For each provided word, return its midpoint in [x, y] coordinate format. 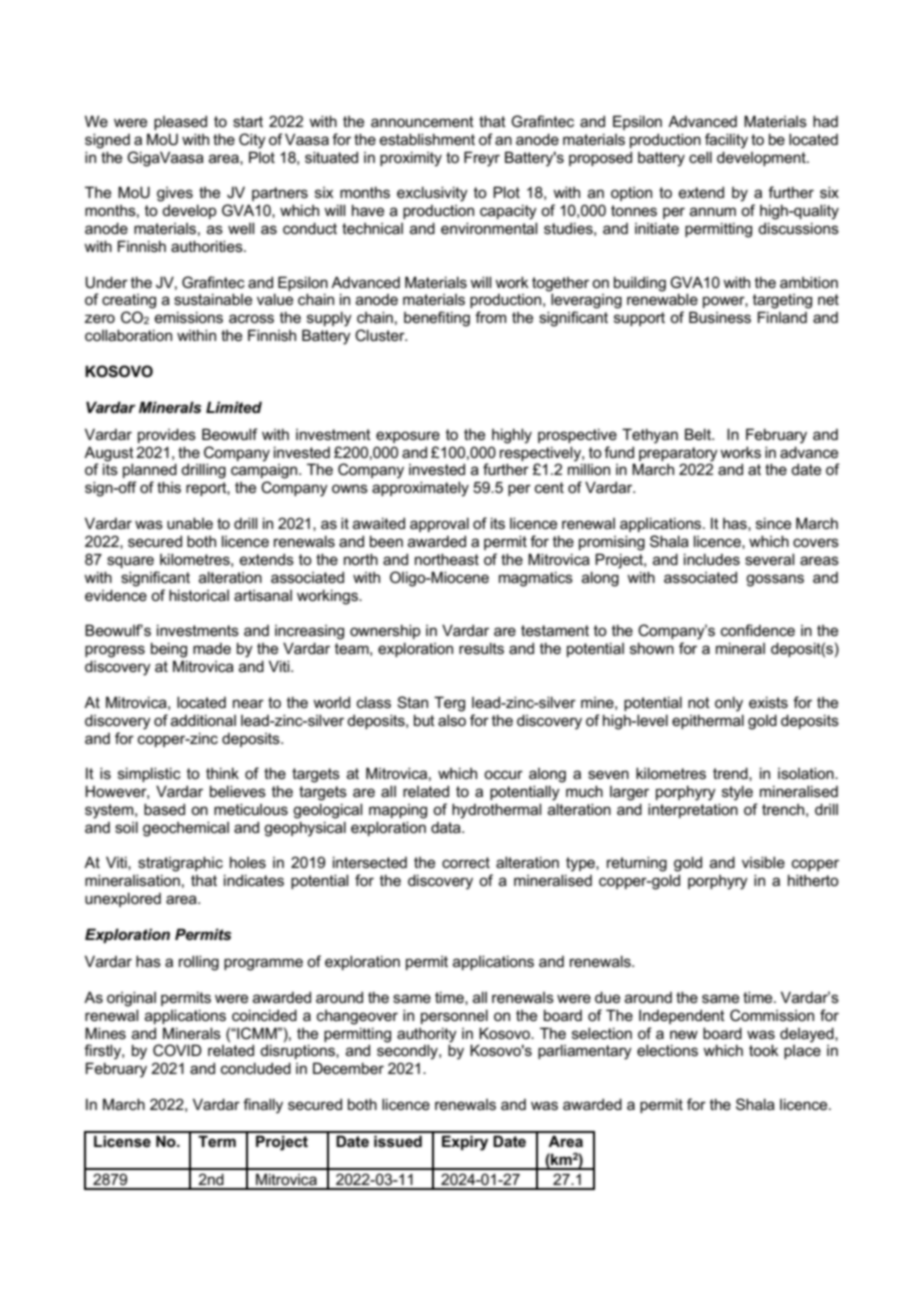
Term [217, 1141]
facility [726, 141]
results [481, 648]
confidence [758, 630]
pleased [180, 122]
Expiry [465, 1143]
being [169, 650]
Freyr [482, 159]
